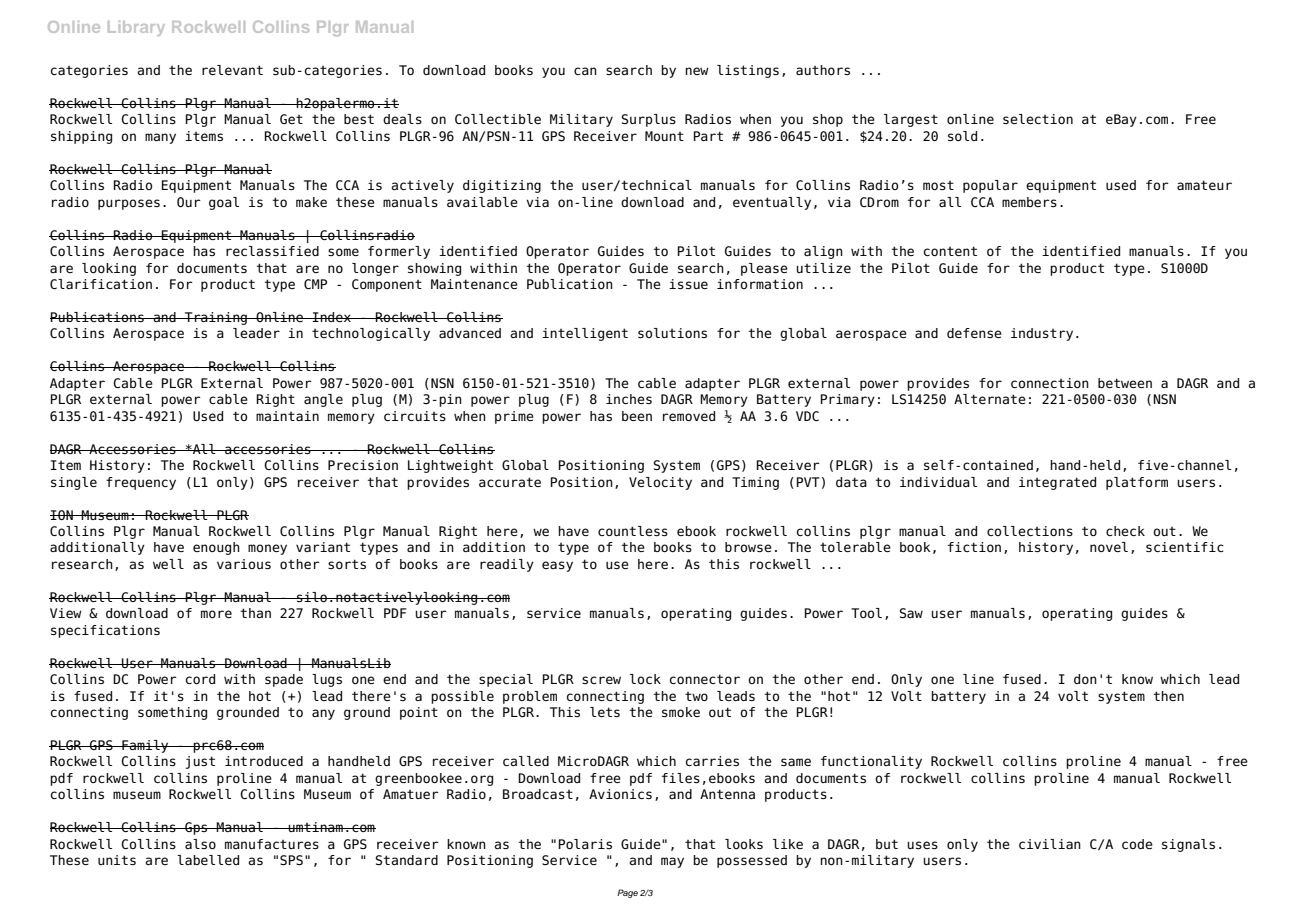  Describe the element at coordinates (1057, 483) in the document. I see `integrated` at that location.
